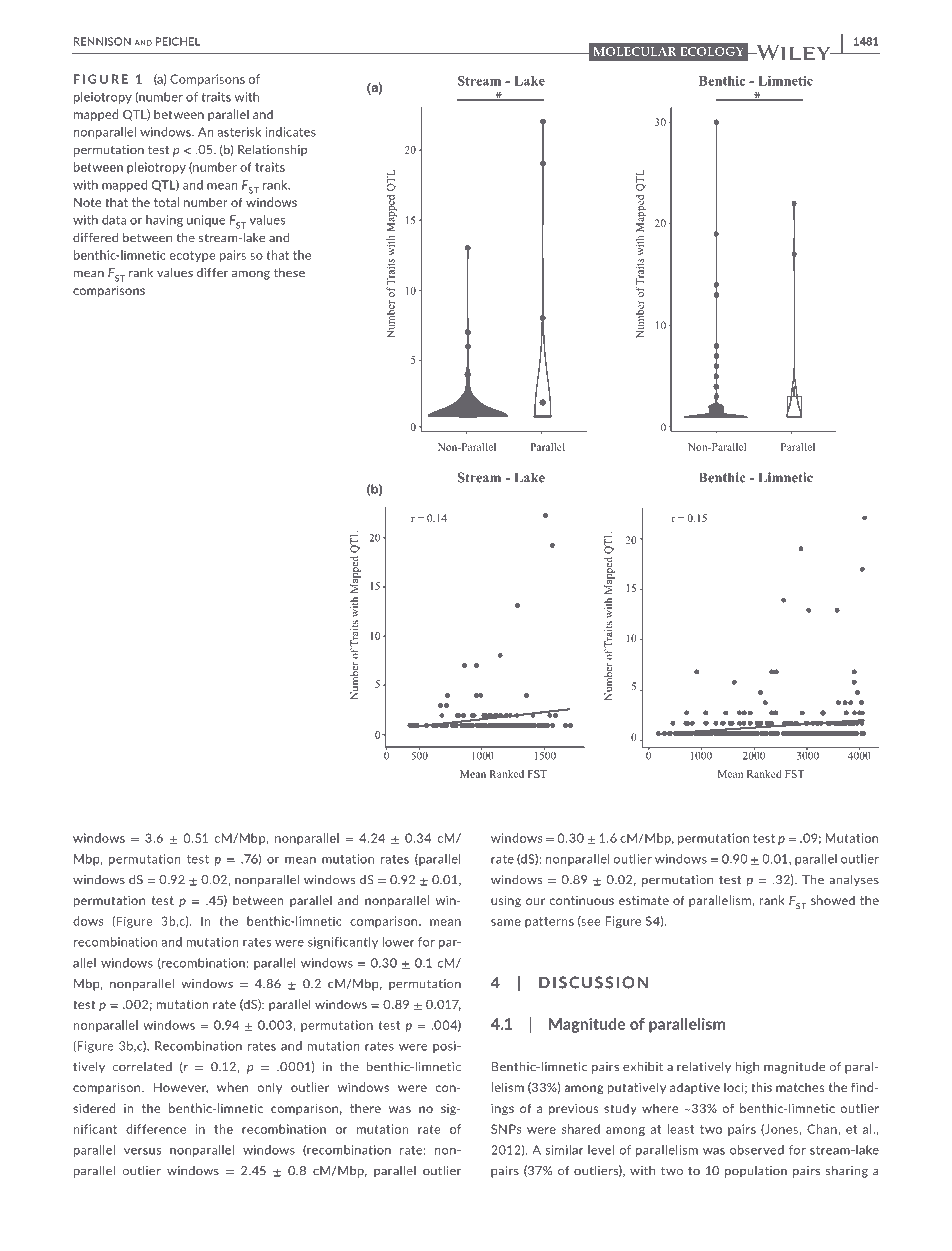 The image size is (952, 1251). Describe the element at coordinates (206, 221) in the screenshot. I see `unique` at that location.
